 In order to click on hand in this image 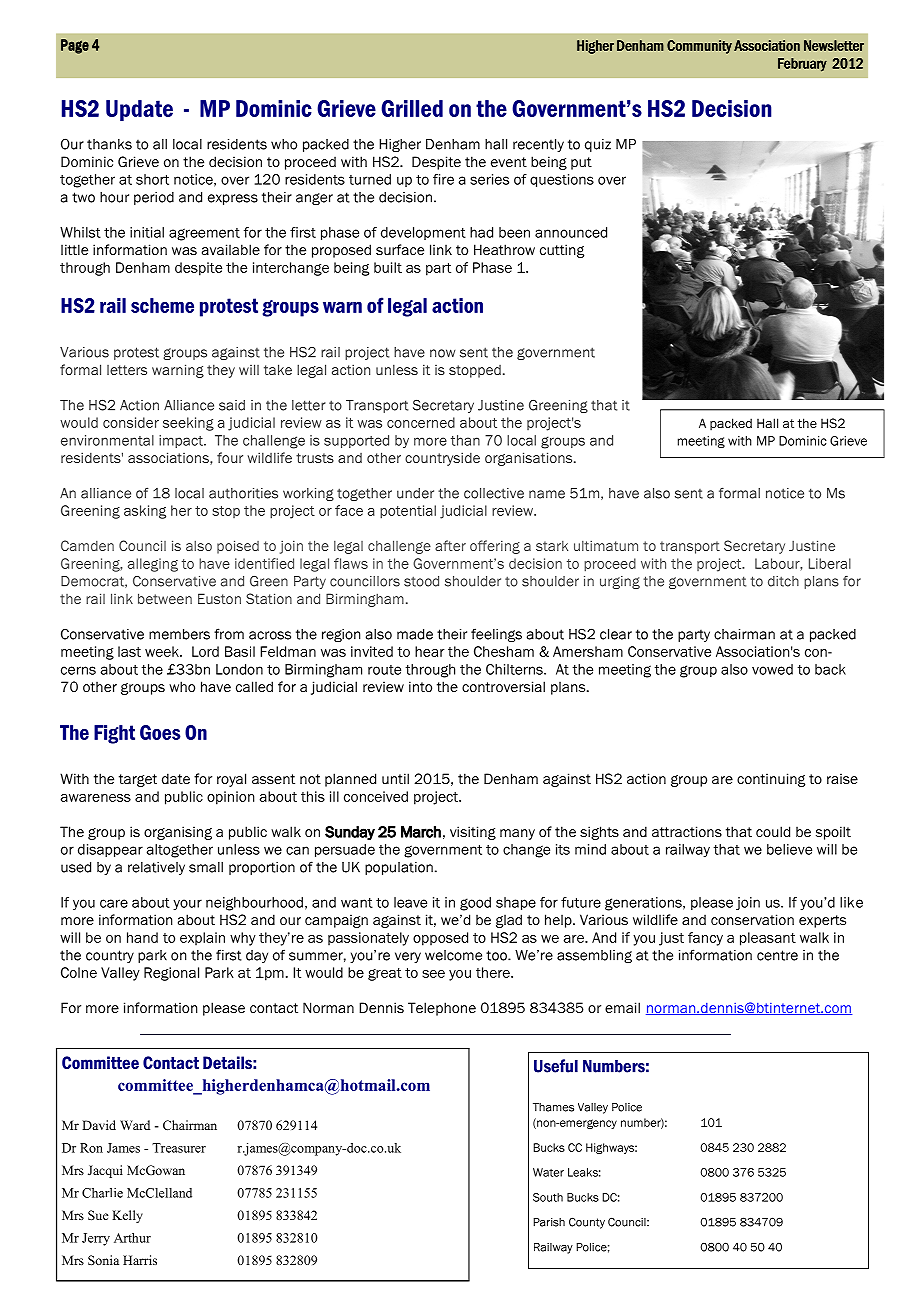, I will do `click(142, 937)`.
